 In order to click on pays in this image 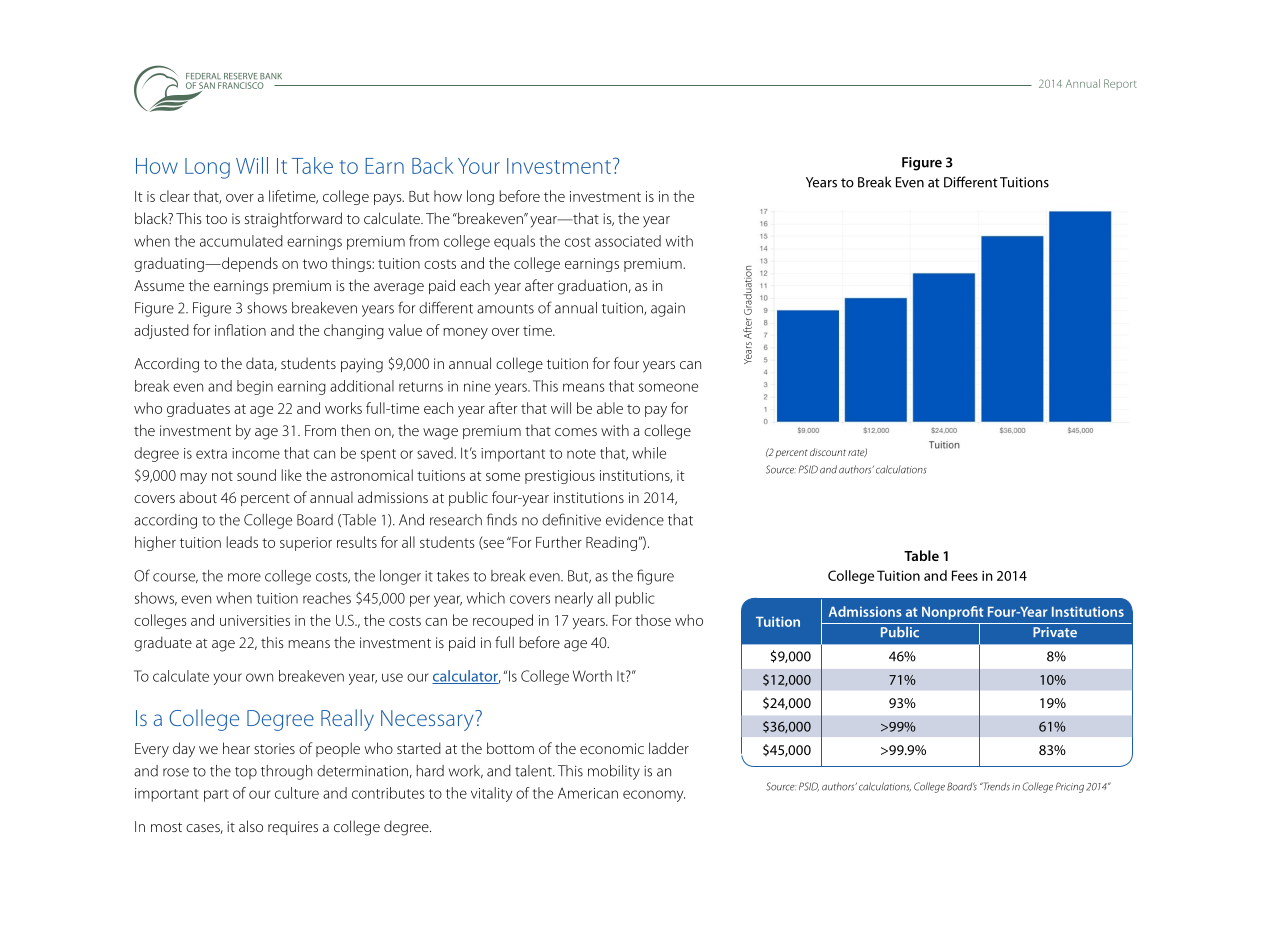, I will do `click(389, 199)`.
